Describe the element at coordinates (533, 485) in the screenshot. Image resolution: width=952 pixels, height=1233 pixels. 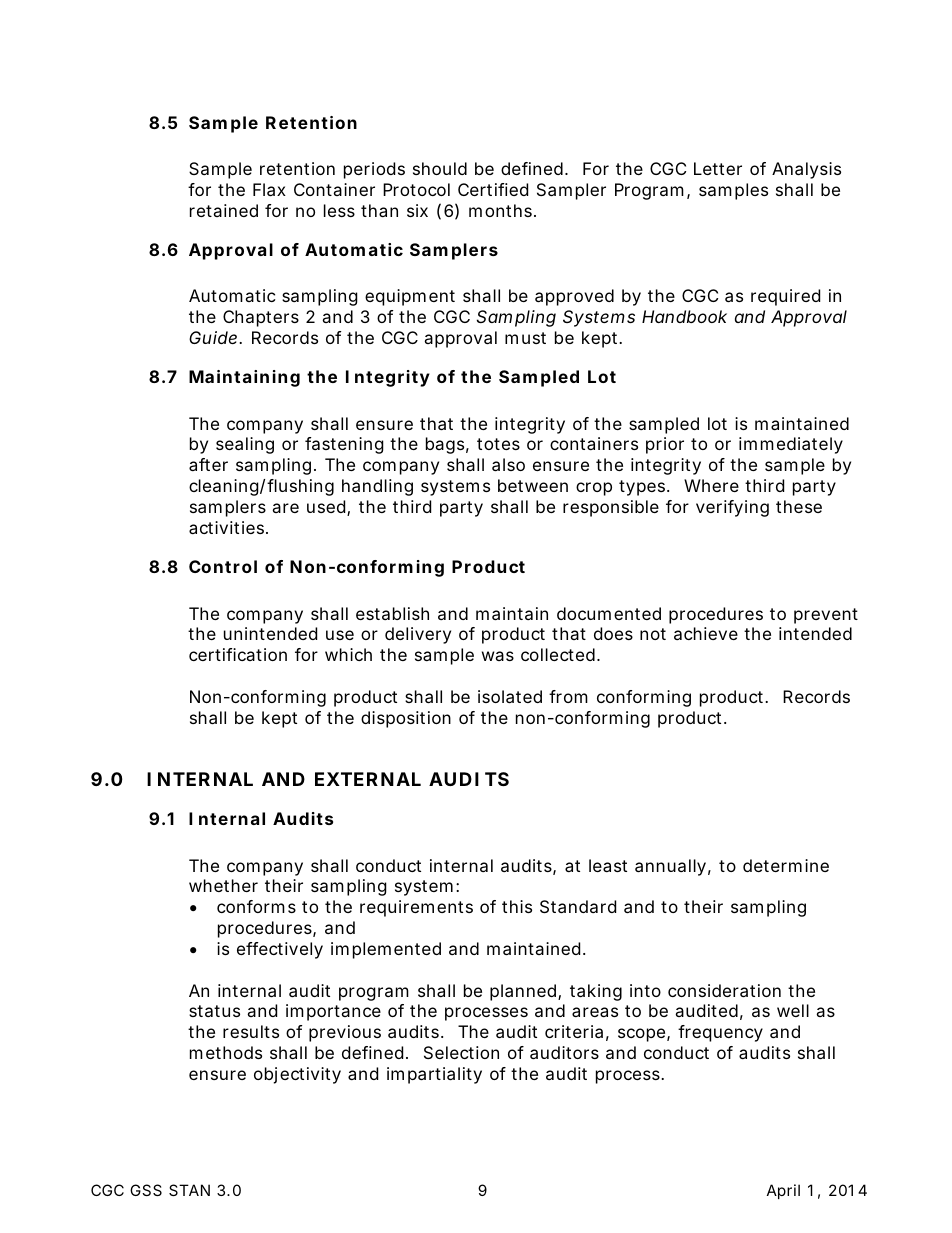
I see `between` at that location.
